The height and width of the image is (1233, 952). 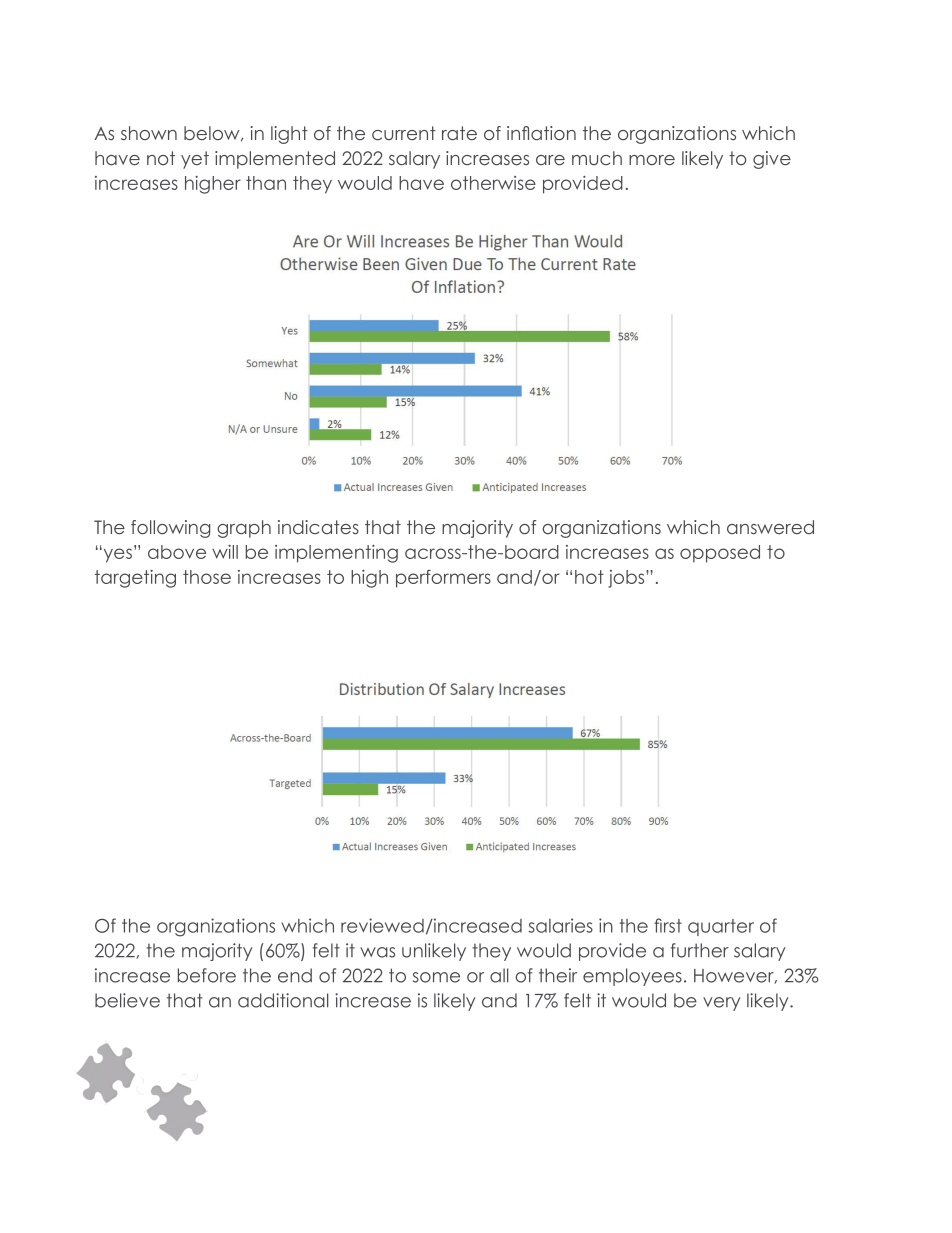 What do you see at coordinates (207, 577) in the image?
I see `those` at bounding box center [207, 577].
